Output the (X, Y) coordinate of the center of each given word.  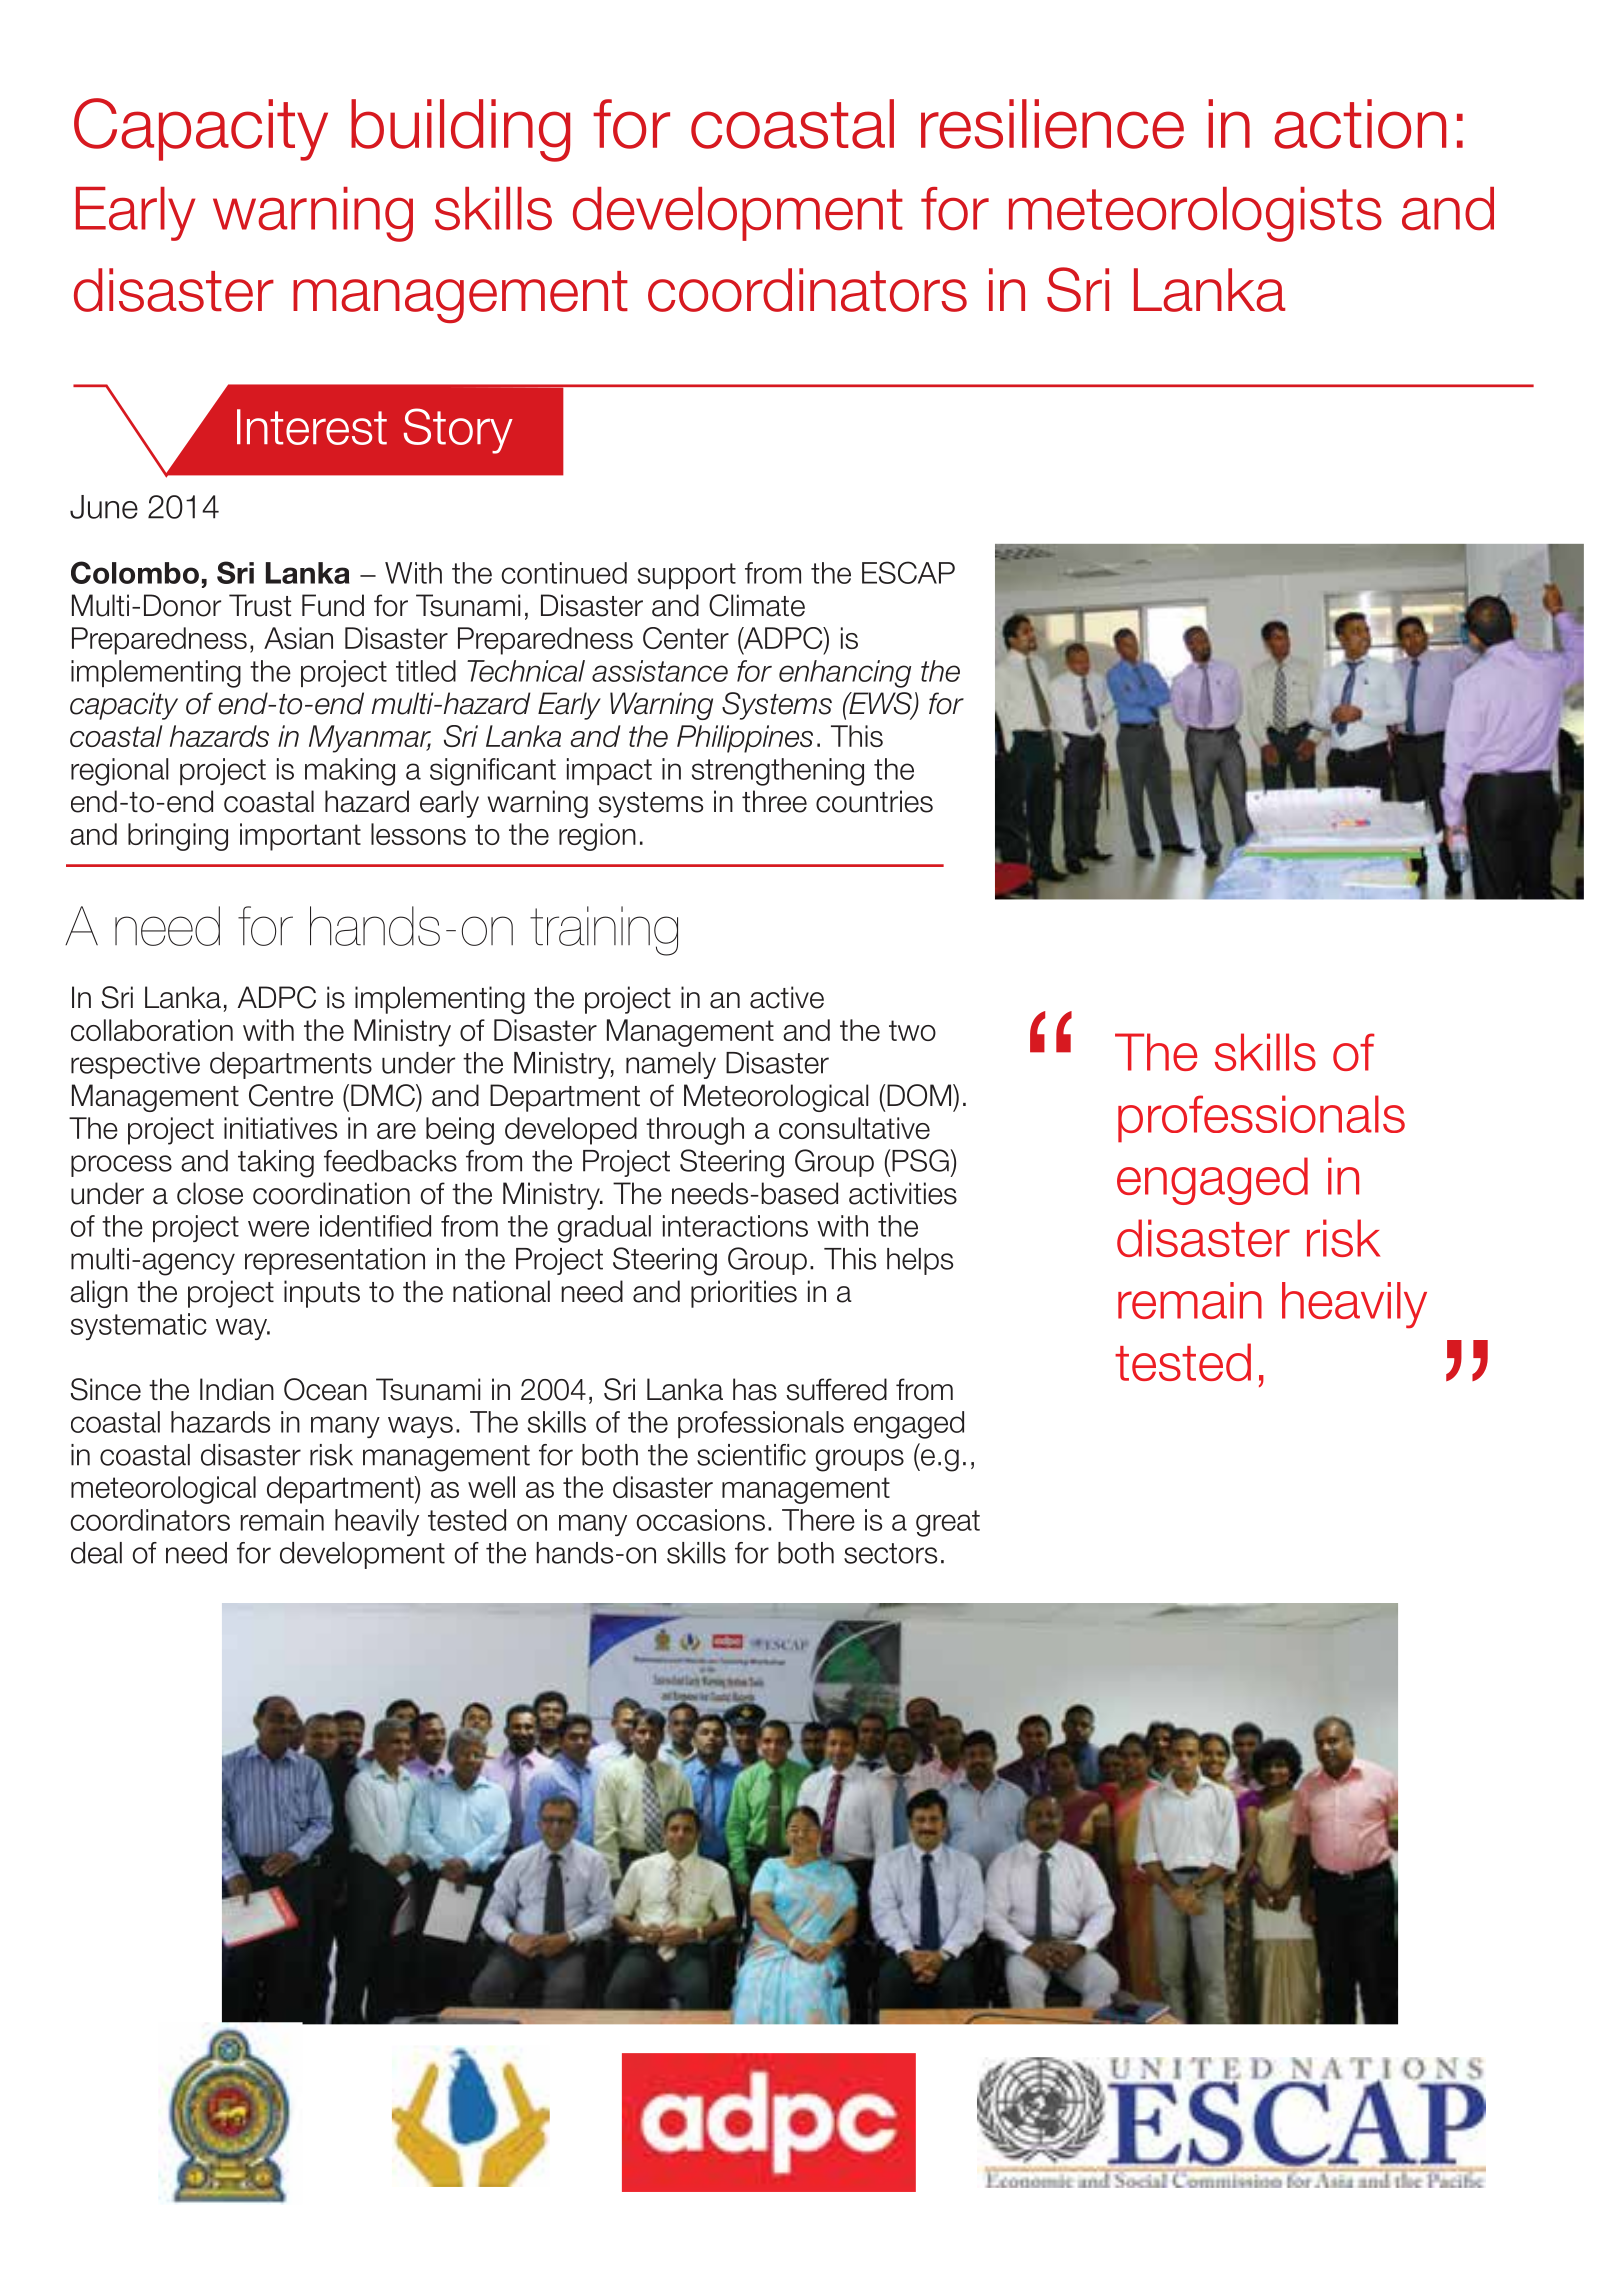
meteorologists (1195, 214)
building (460, 130)
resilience (1052, 124)
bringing (178, 837)
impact (609, 771)
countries (874, 801)
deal (96, 1553)
